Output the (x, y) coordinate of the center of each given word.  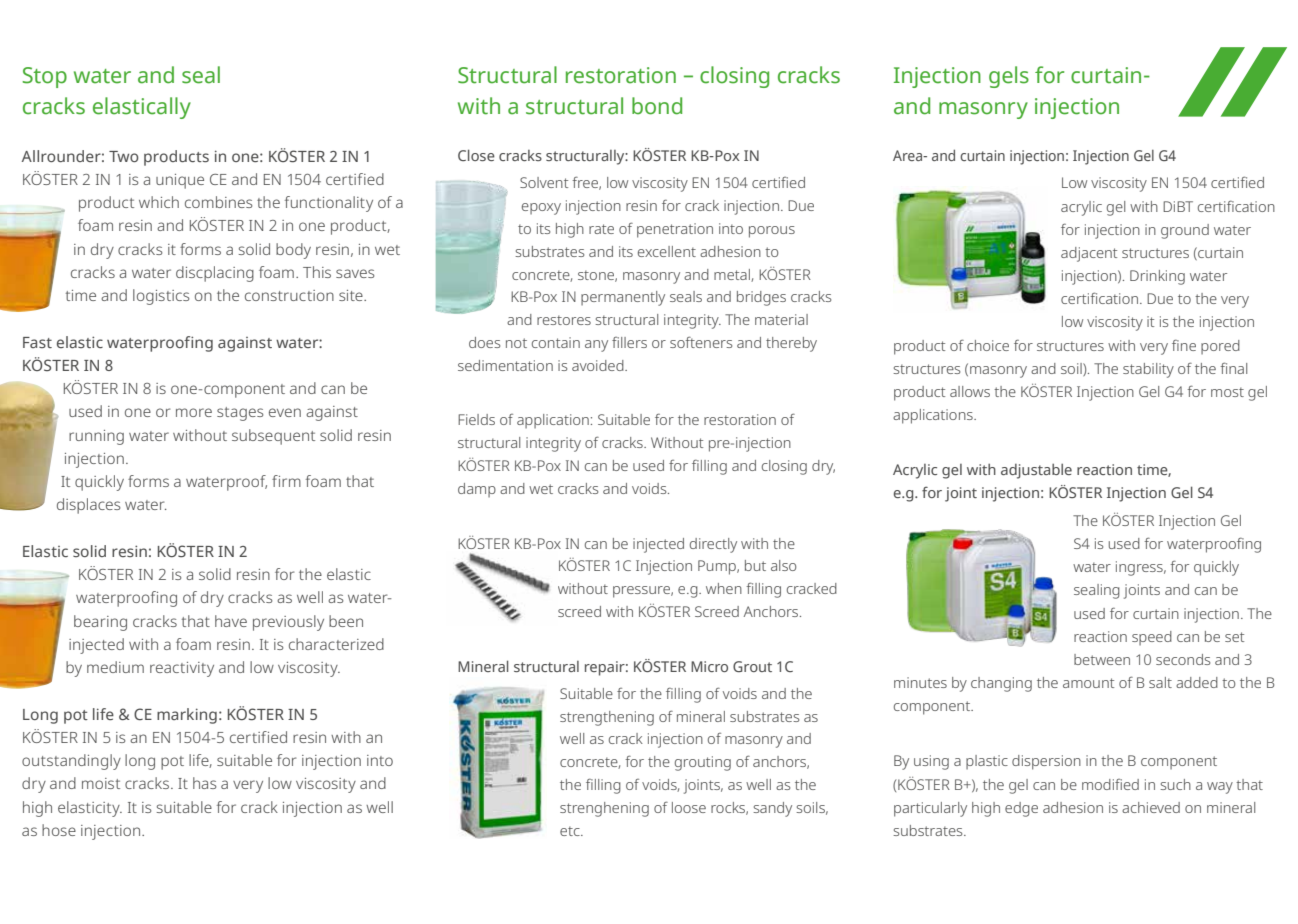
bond (657, 106)
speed (1152, 638)
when (724, 588)
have (231, 621)
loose (689, 807)
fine (1184, 345)
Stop (45, 77)
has (204, 783)
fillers (629, 342)
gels (1009, 77)
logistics (161, 297)
